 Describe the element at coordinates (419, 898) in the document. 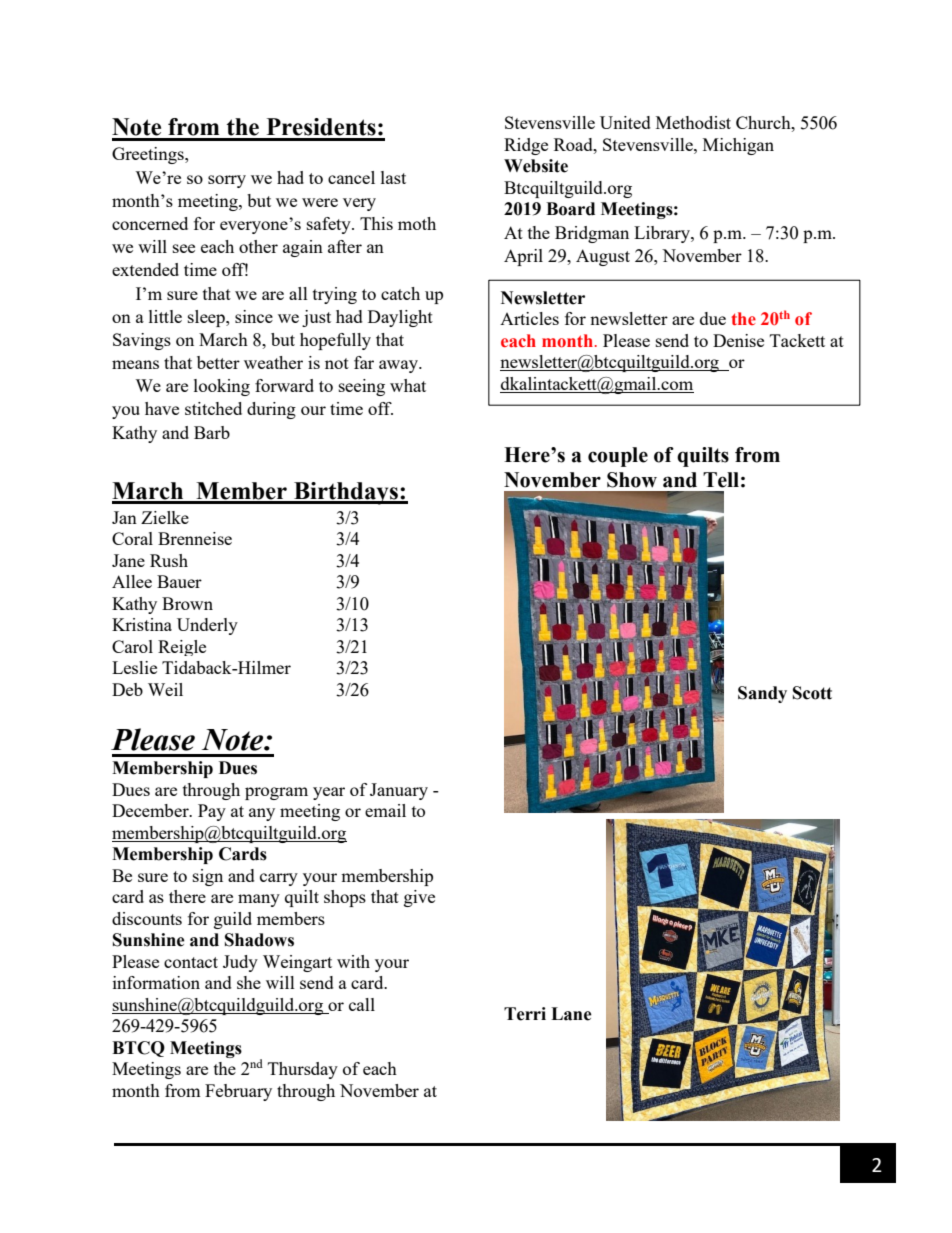

I see `give` at that location.
